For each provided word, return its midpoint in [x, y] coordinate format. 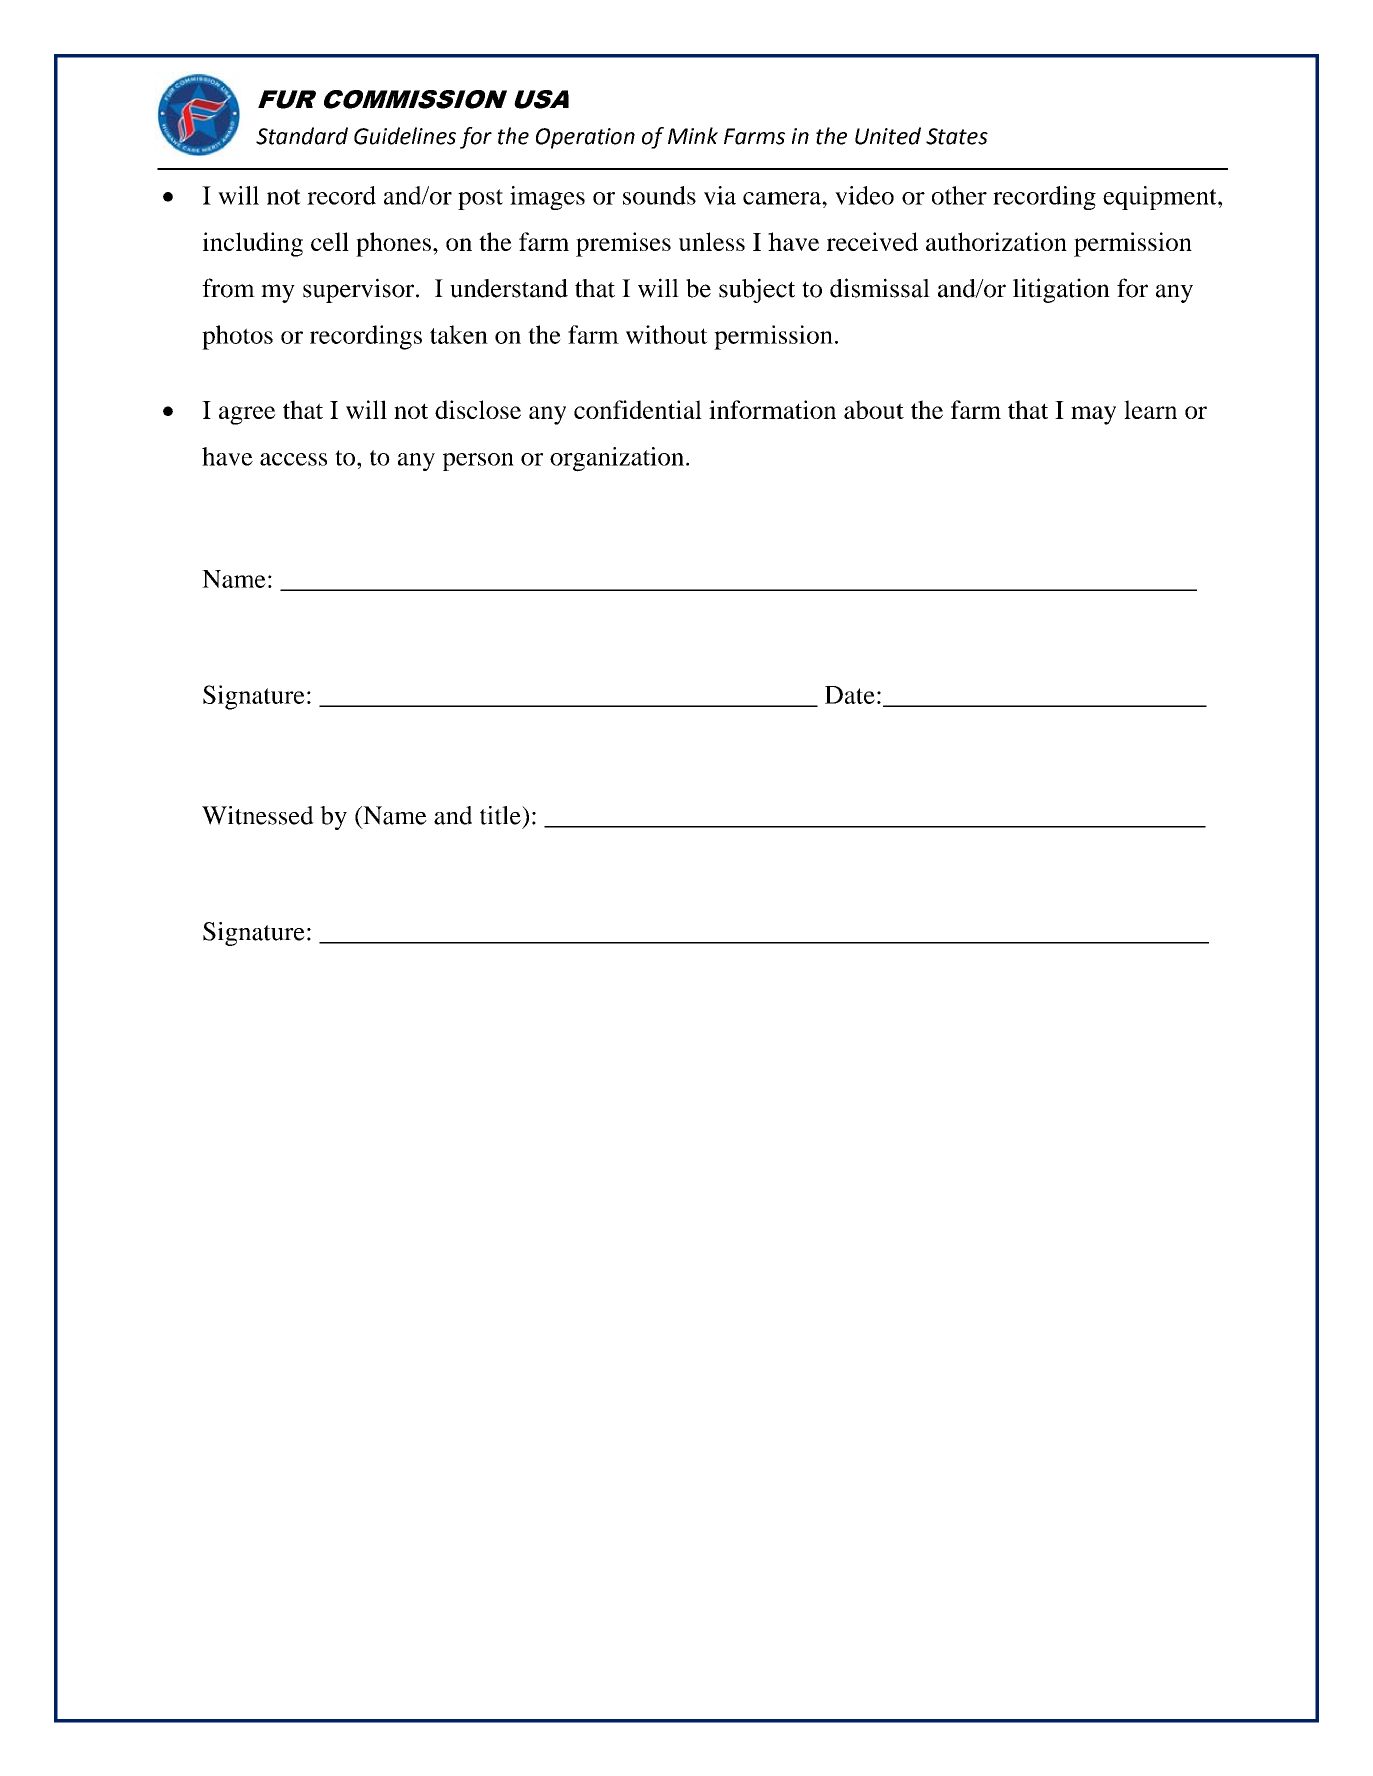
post [480, 199]
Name [234, 579]
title [501, 815]
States [957, 136]
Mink [693, 135]
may [1093, 415]
